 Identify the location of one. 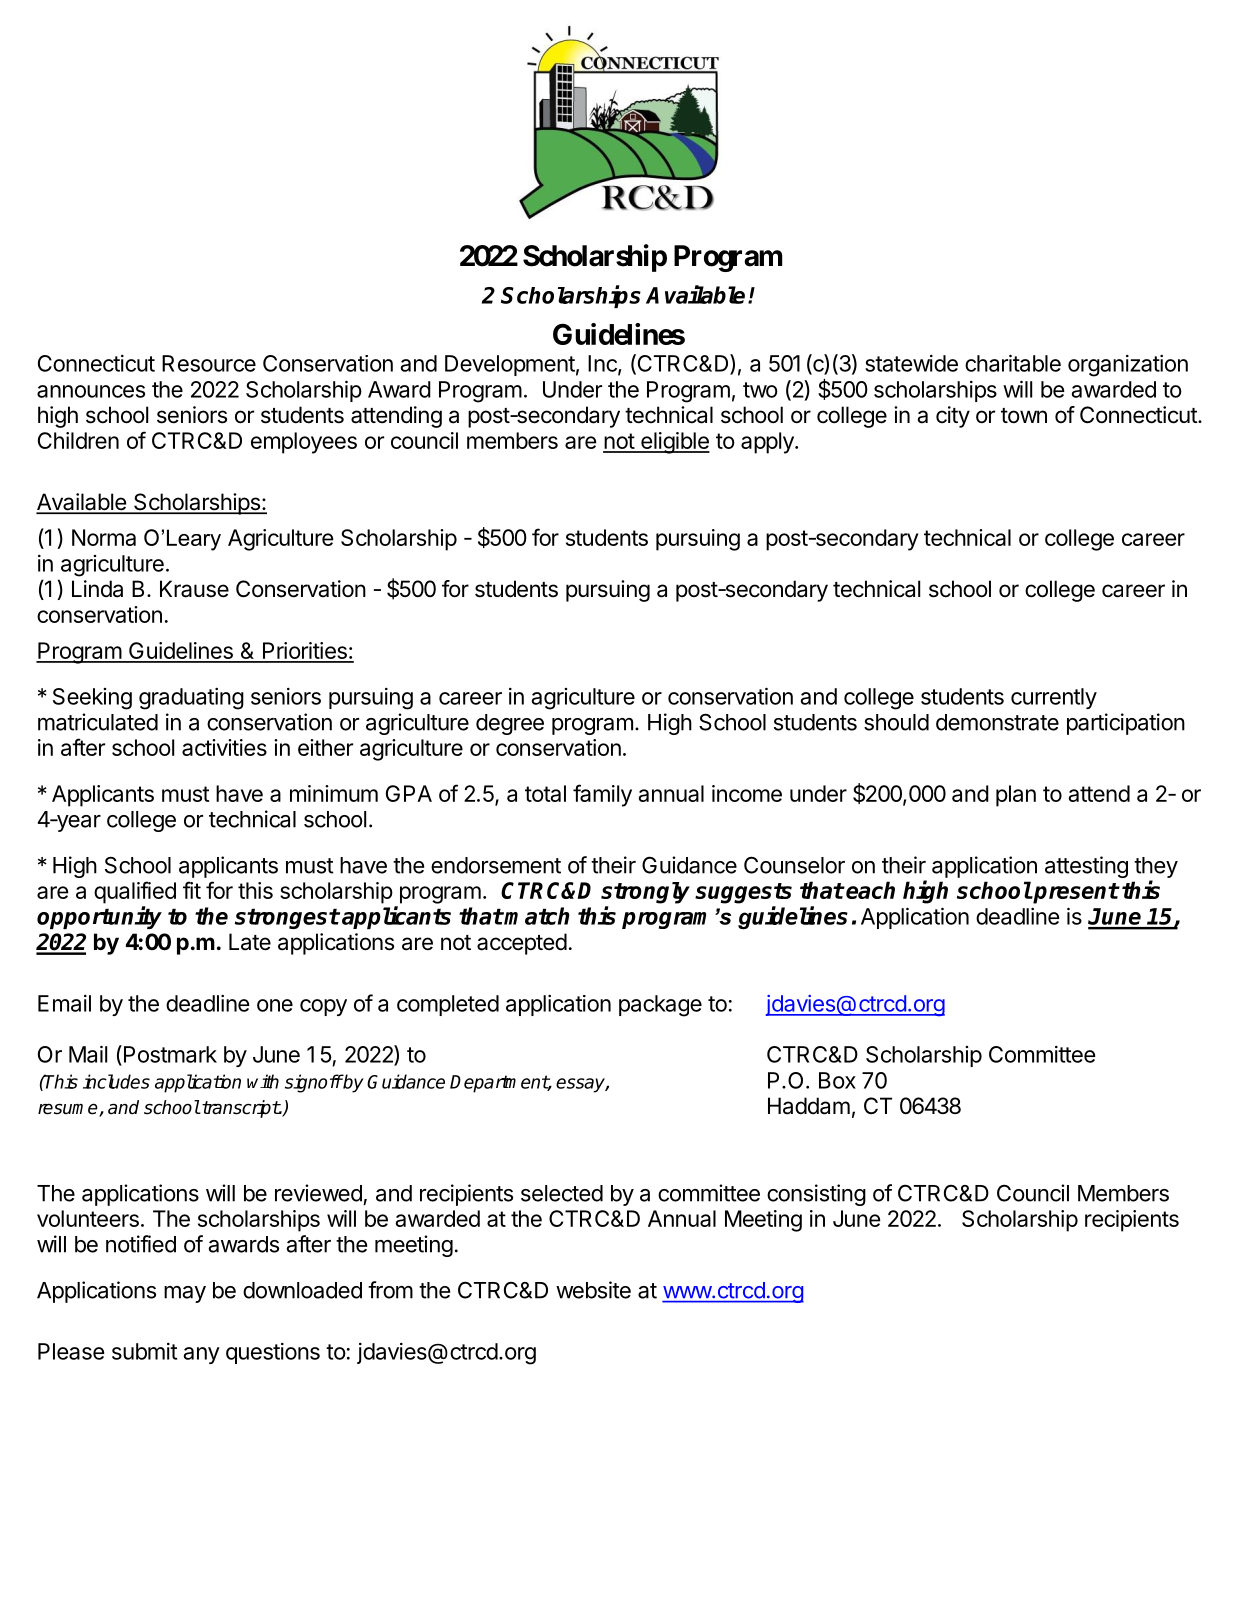
(275, 1005).
